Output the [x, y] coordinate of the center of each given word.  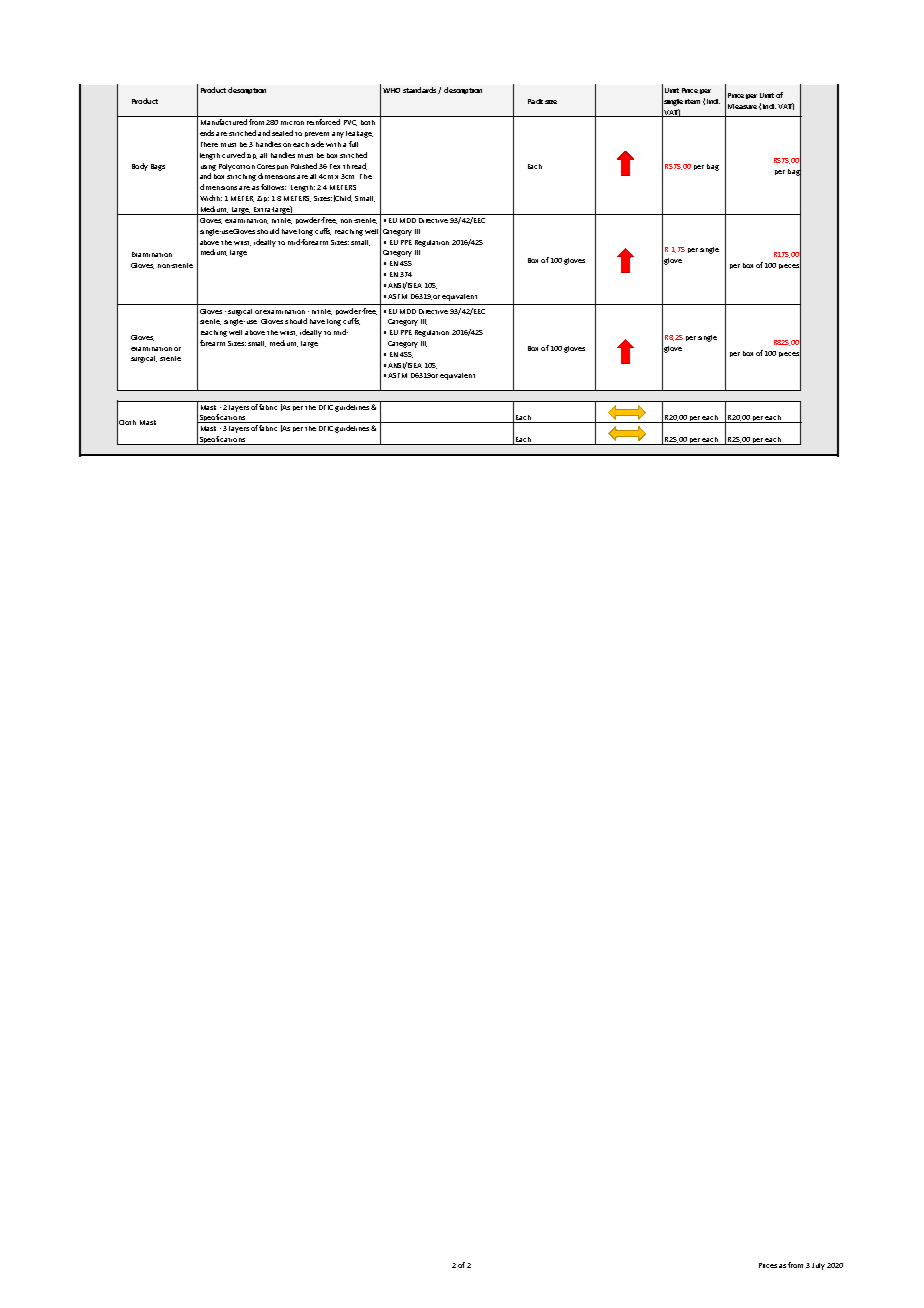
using [208, 168]
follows [273, 187]
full [353, 144]
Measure [742, 106]
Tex [335, 166]
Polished [305, 166]
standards [421, 90]
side [317, 144]
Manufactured [224, 122]
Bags [158, 167]
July [818, 1266]
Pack [535, 101]
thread [355, 166]
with [333, 144]
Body [140, 167]
